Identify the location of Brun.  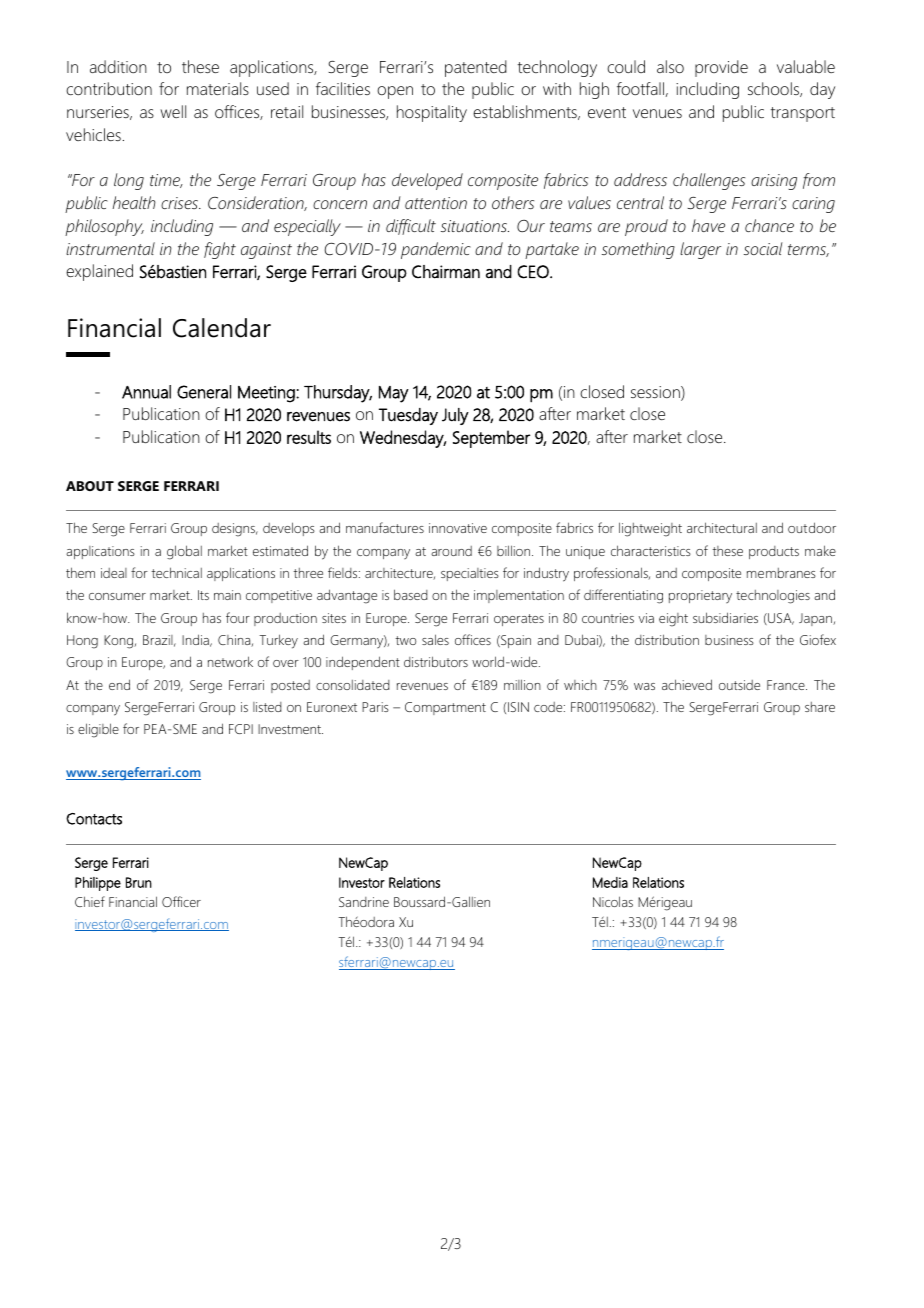
(139, 882).
